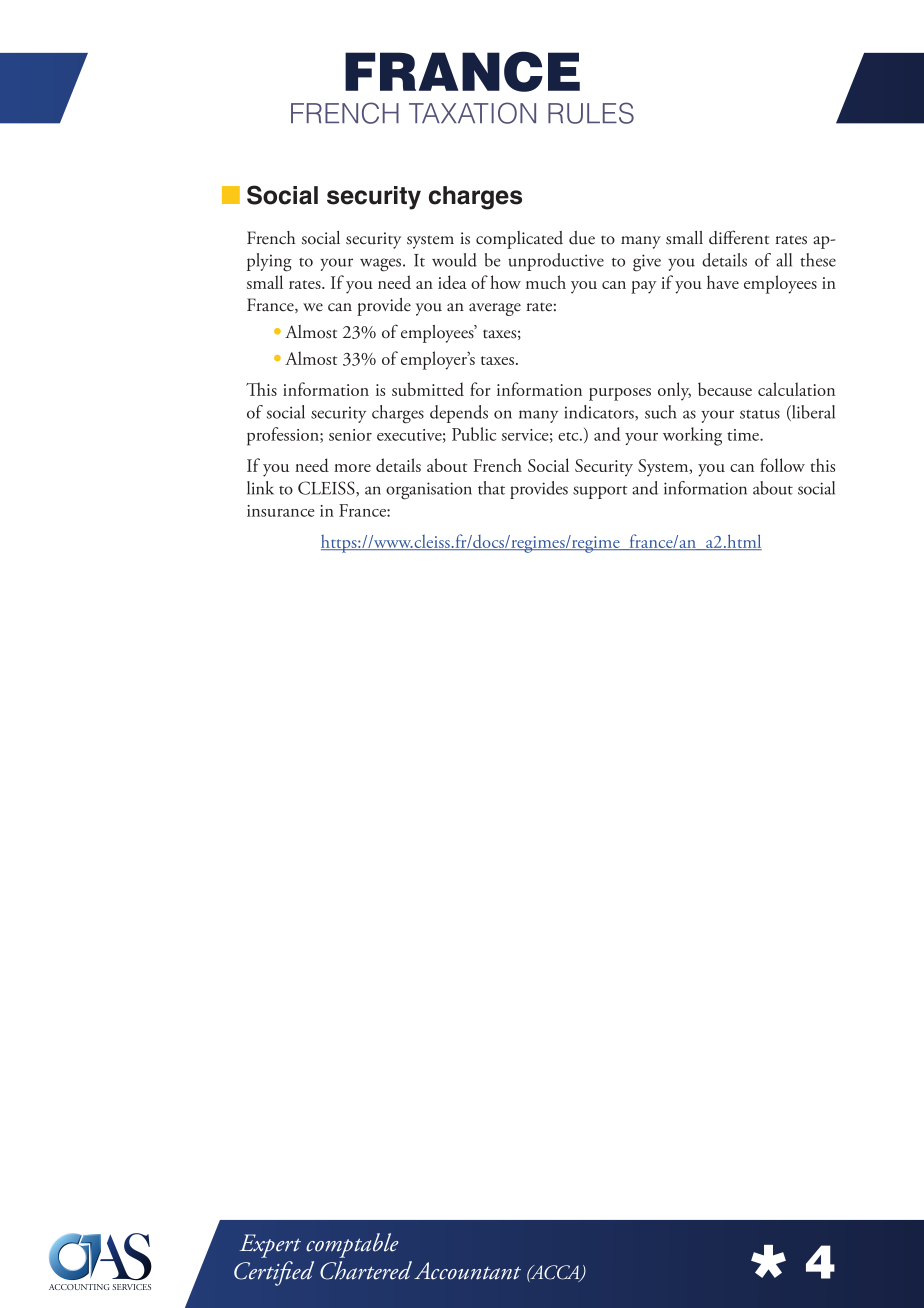 This image has height=1308, width=924. What do you see at coordinates (260, 488) in the image?
I see `link` at bounding box center [260, 488].
